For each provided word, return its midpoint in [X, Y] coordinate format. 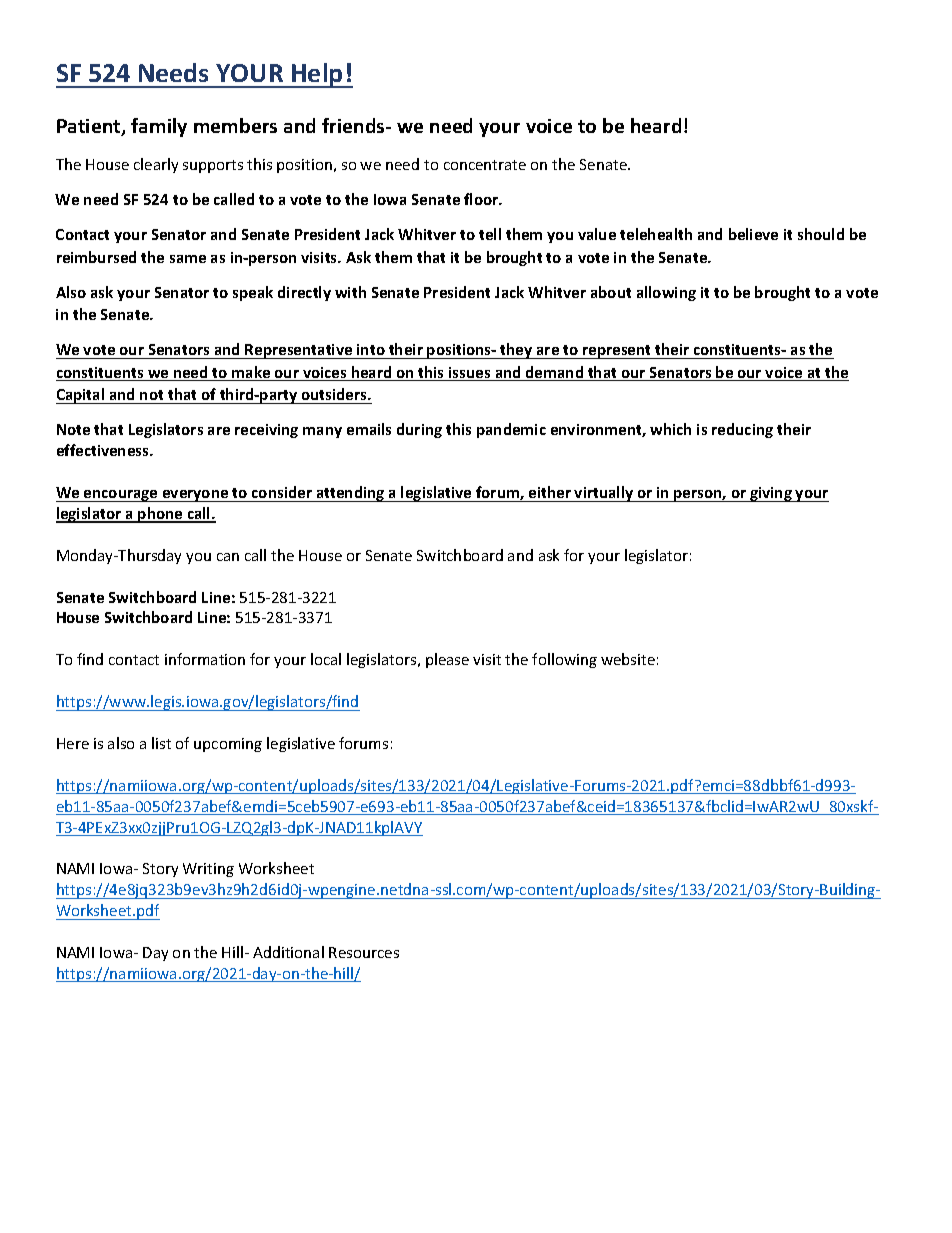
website [628, 659]
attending [350, 494]
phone [161, 515]
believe [753, 234]
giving [771, 494]
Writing [208, 870]
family [159, 127]
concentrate [485, 165]
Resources [364, 952]
